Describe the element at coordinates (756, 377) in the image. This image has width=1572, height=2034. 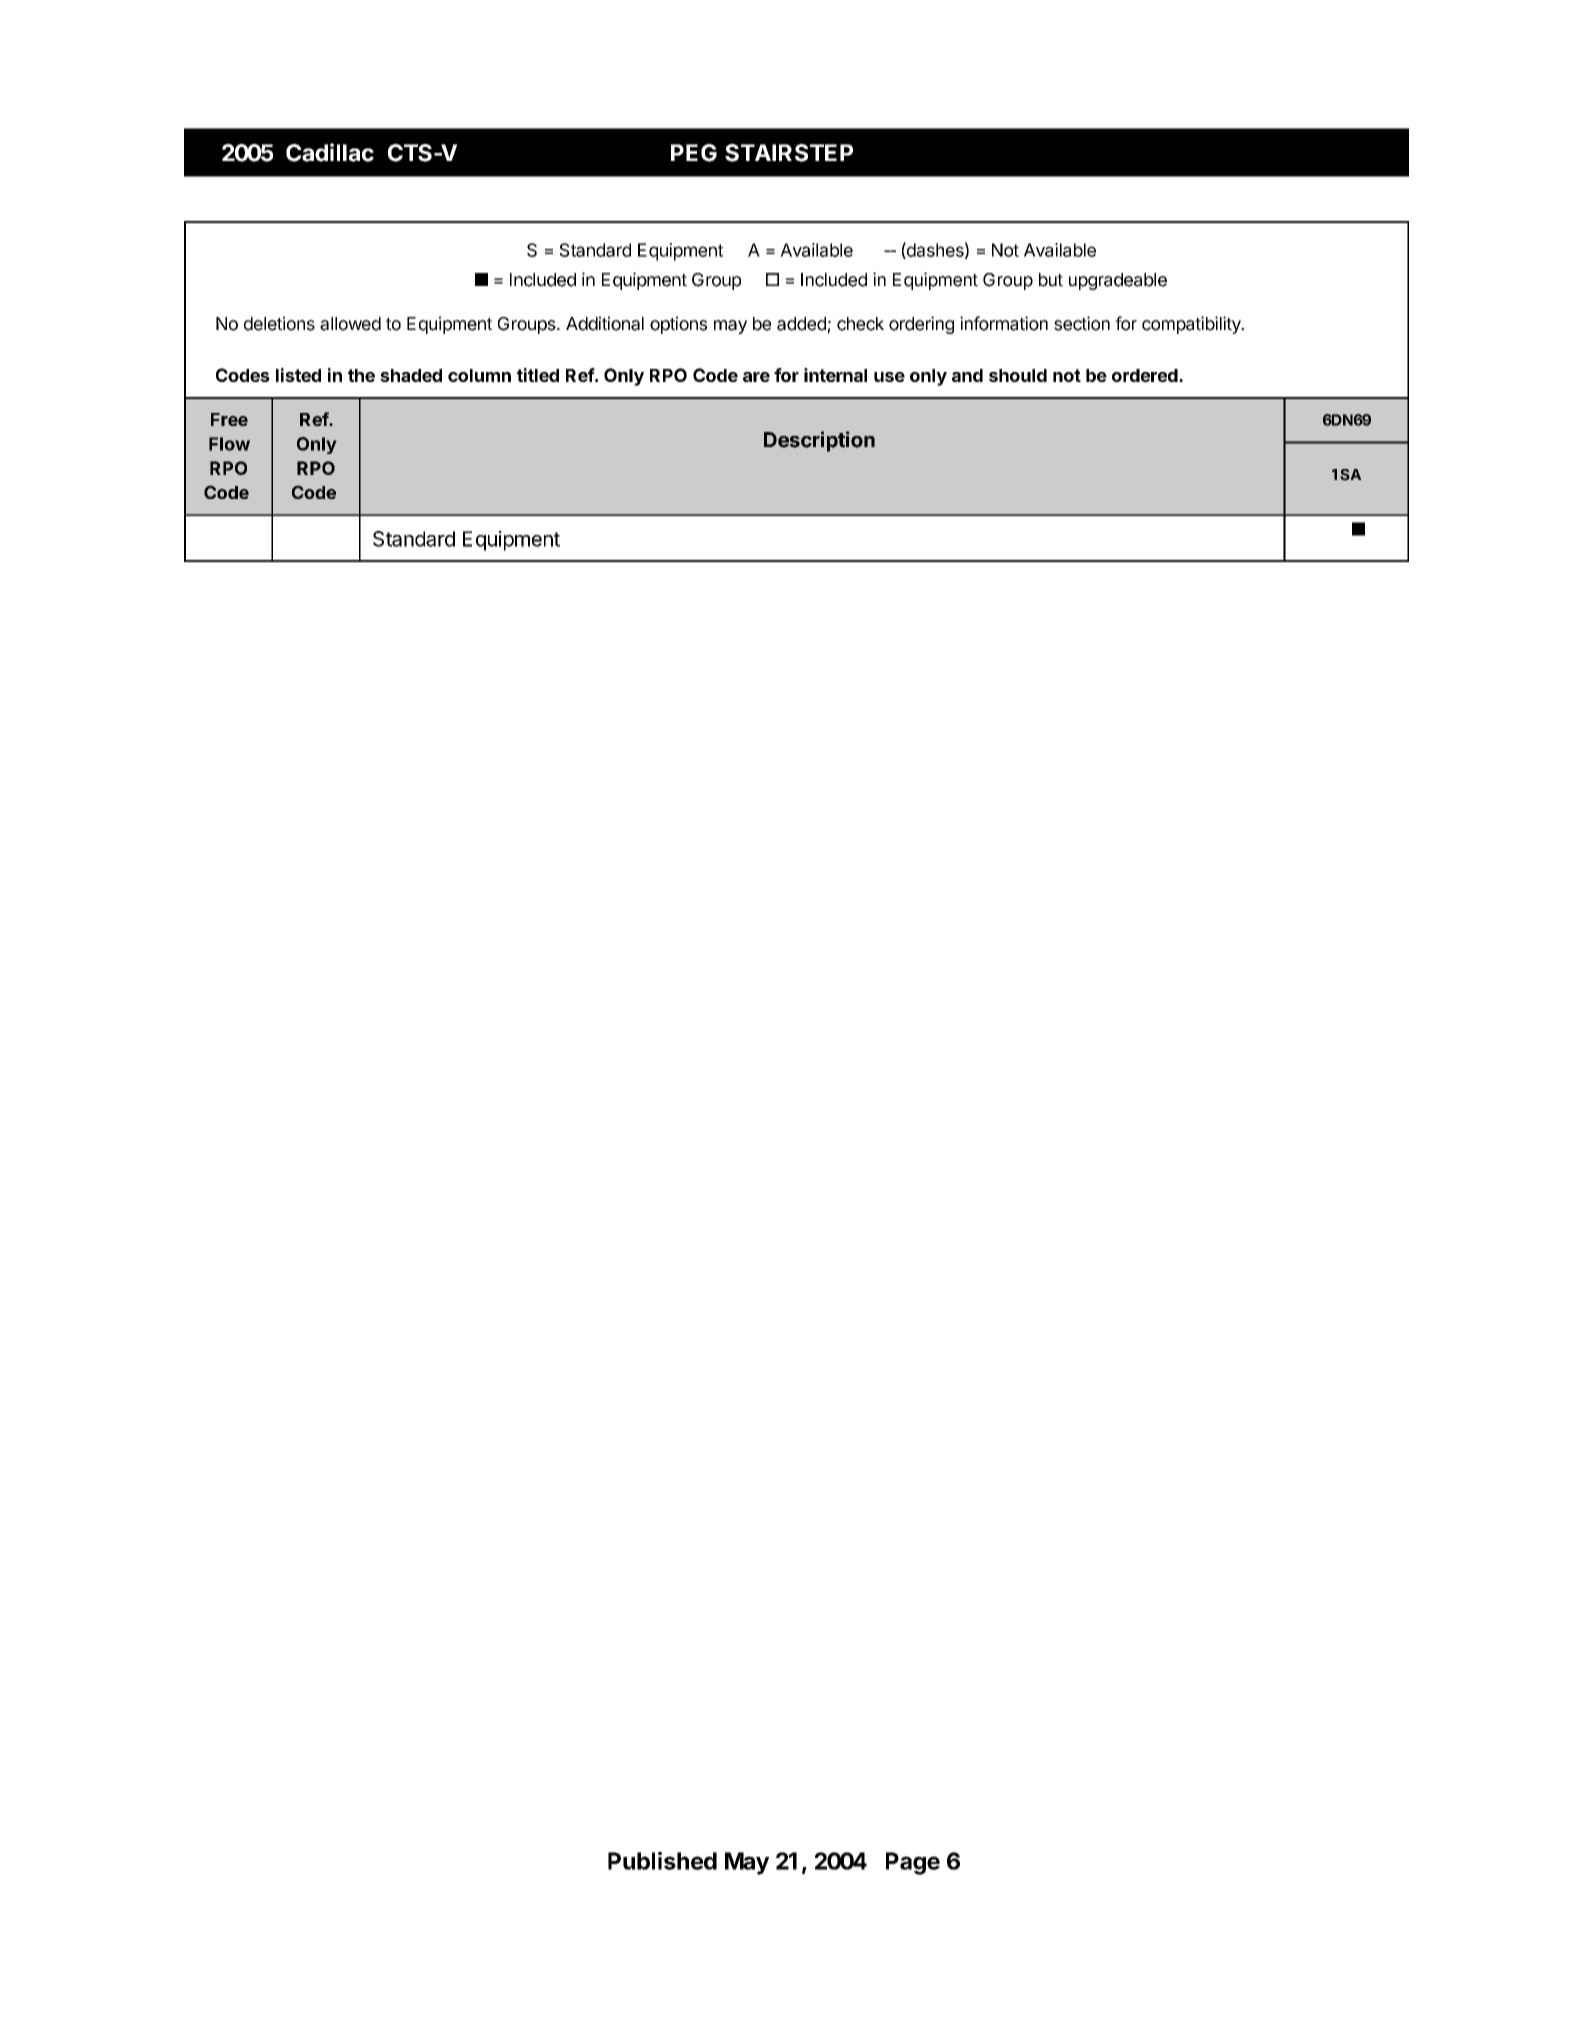
I see `are` at that location.
